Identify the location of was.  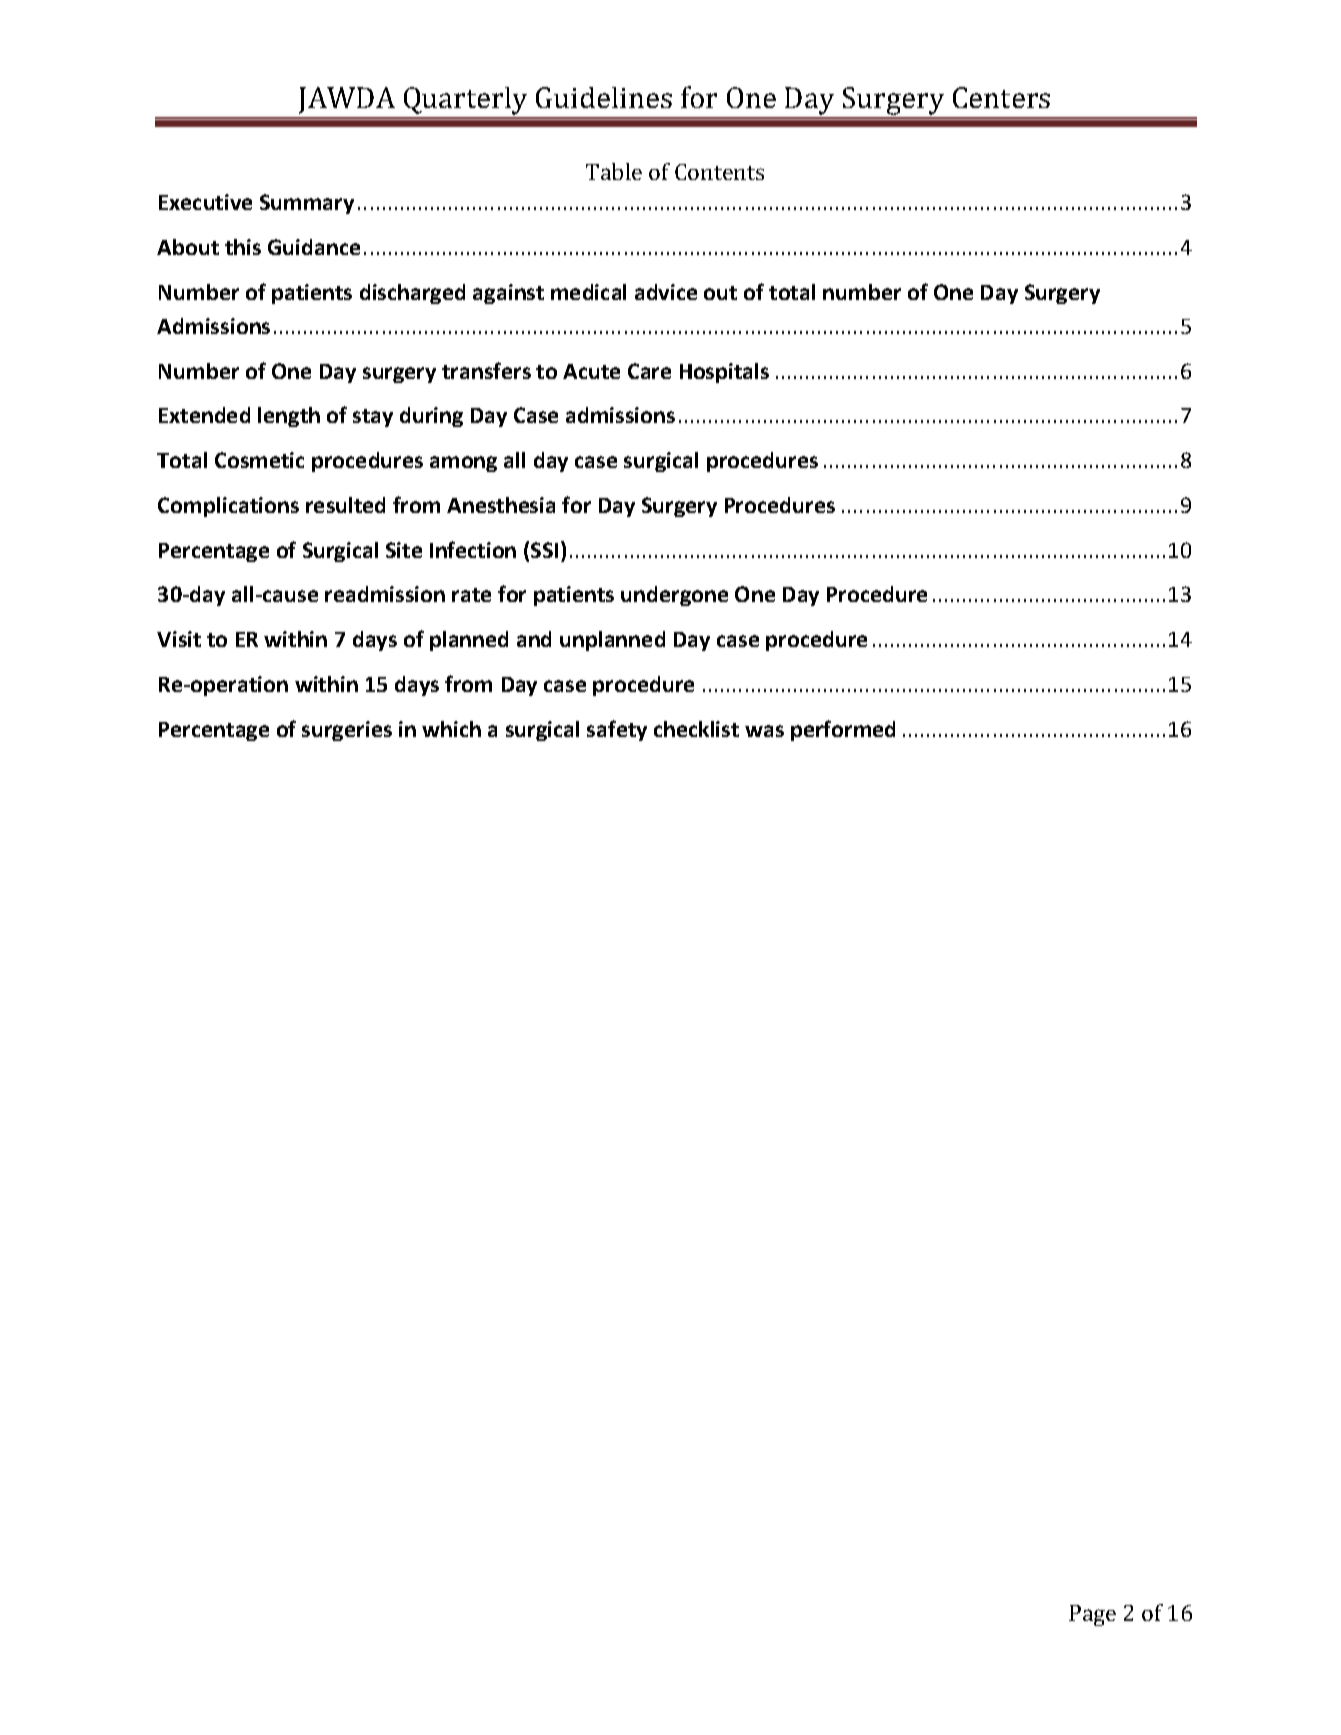
(764, 731).
